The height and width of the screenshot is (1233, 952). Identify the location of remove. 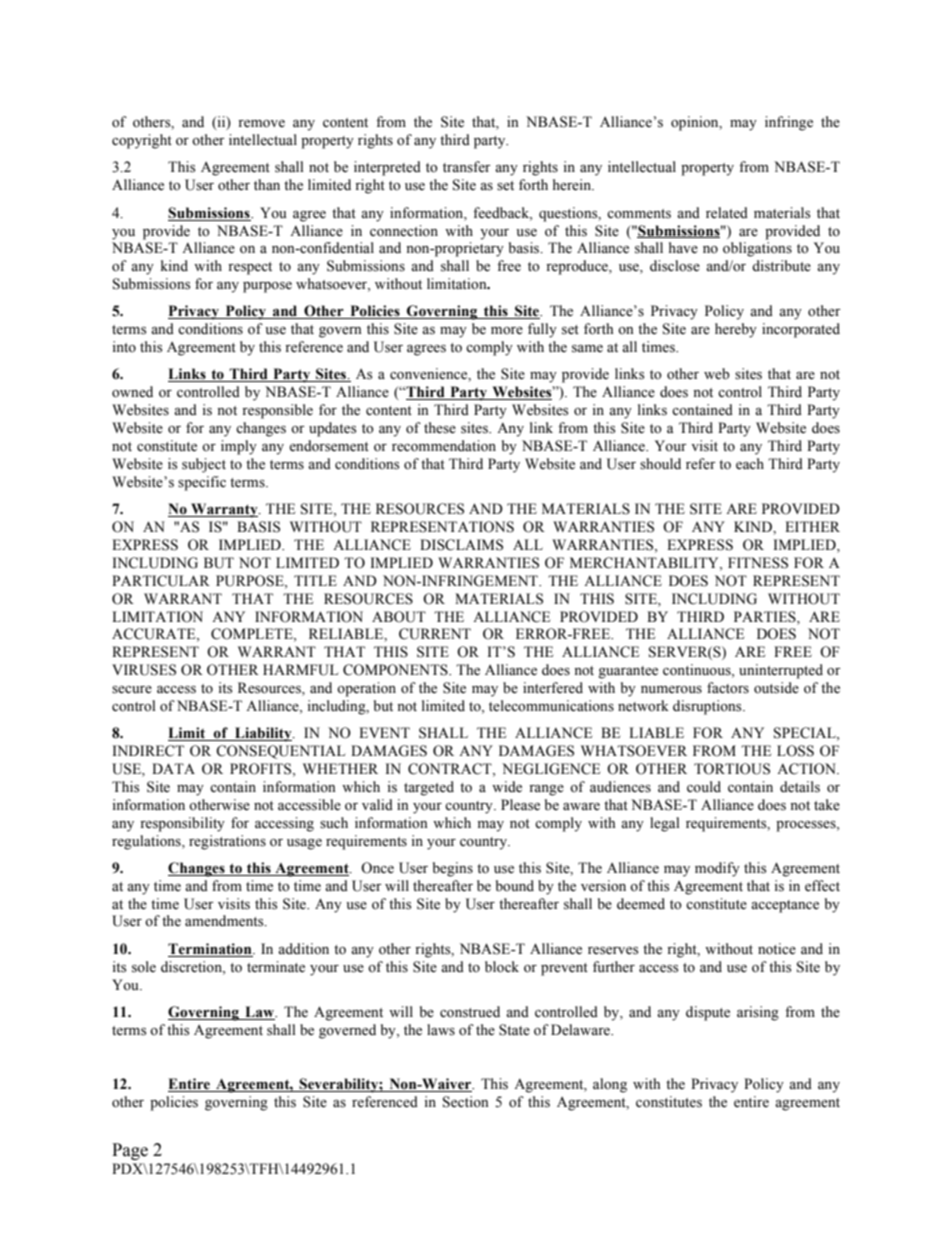
(261, 124).
